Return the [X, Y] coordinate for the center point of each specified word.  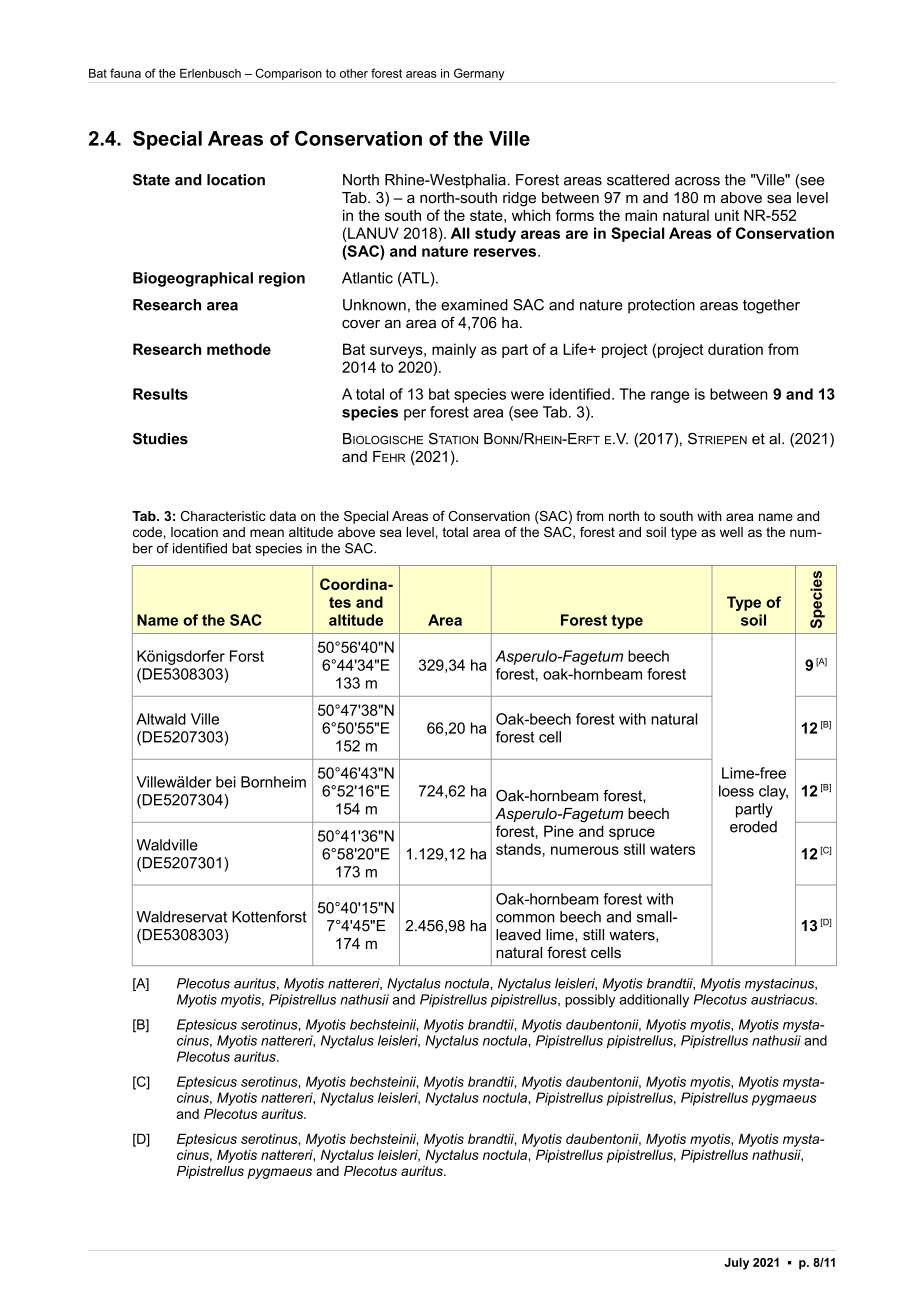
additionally [654, 1001]
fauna [125, 73]
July [736, 1264]
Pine [559, 831]
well [731, 532]
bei [226, 782]
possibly [590, 1001]
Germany [479, 74]
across [697, 181]
